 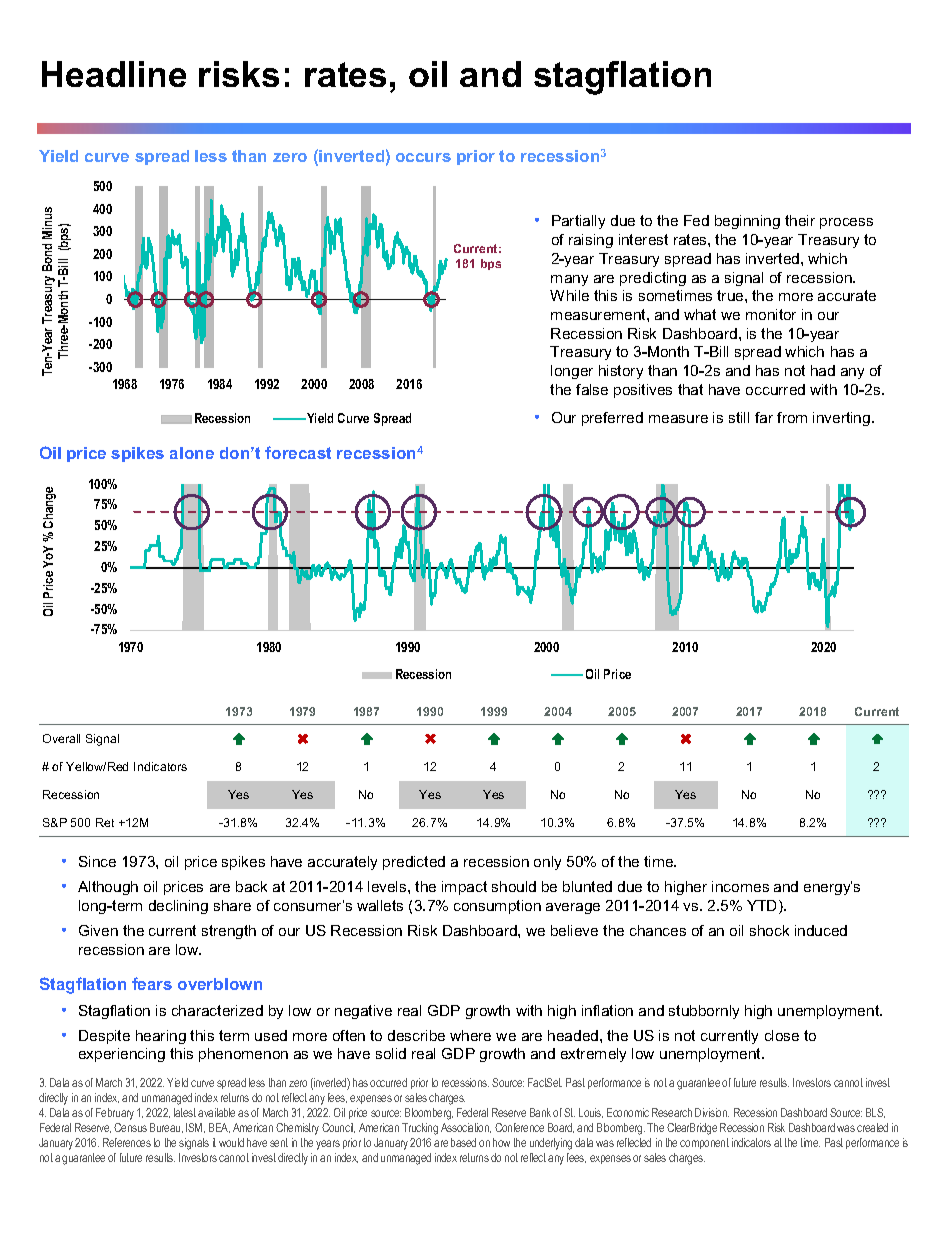 I want to click on predicted, so click(x=414, y=863).
